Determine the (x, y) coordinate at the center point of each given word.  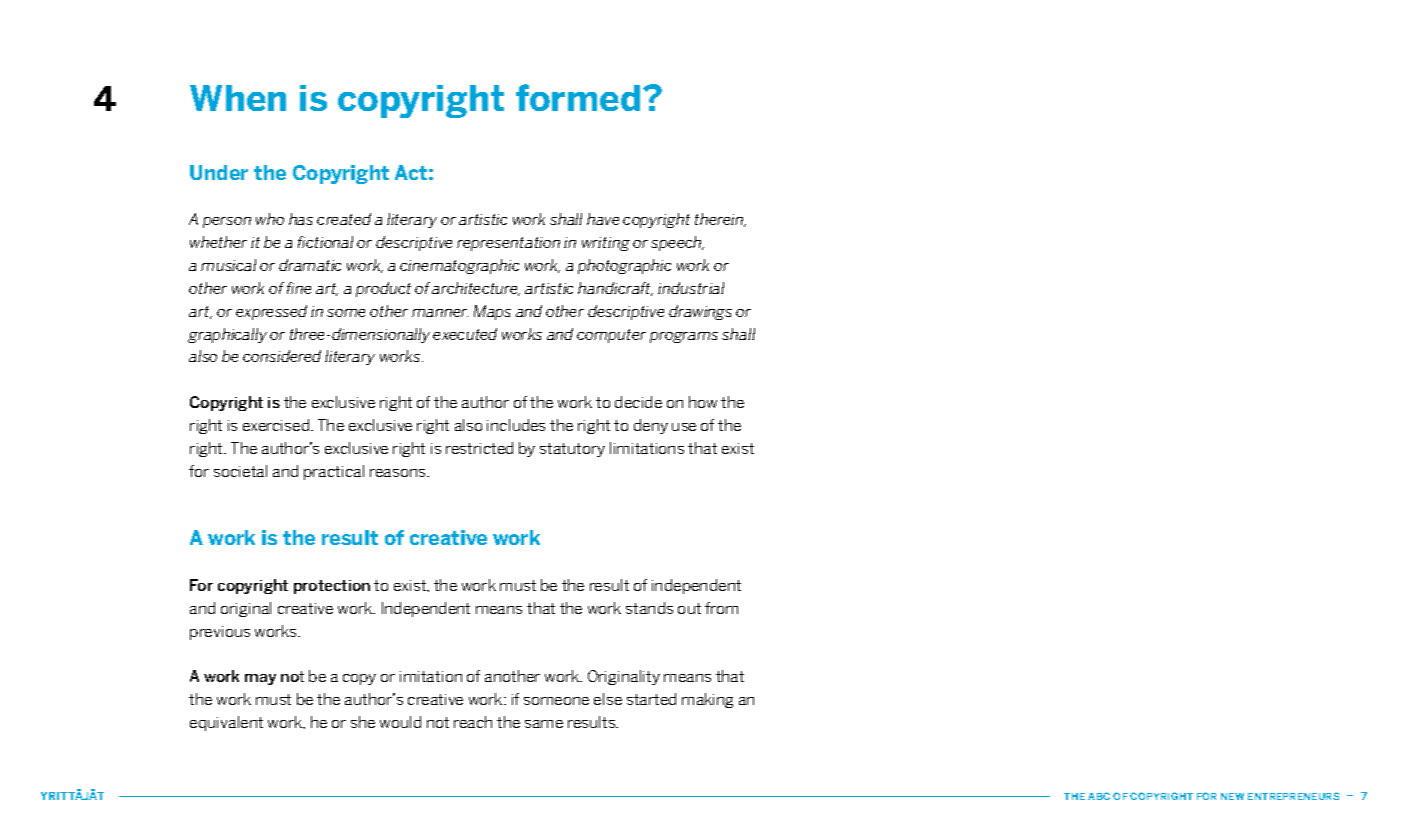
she (363, 722)
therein (720, 220)
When (238, 98)
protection (332, 587)
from (721, 608)
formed (578, 97)
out (689, 608)
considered (282, 356)
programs (684, 337)
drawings (700, 312)
